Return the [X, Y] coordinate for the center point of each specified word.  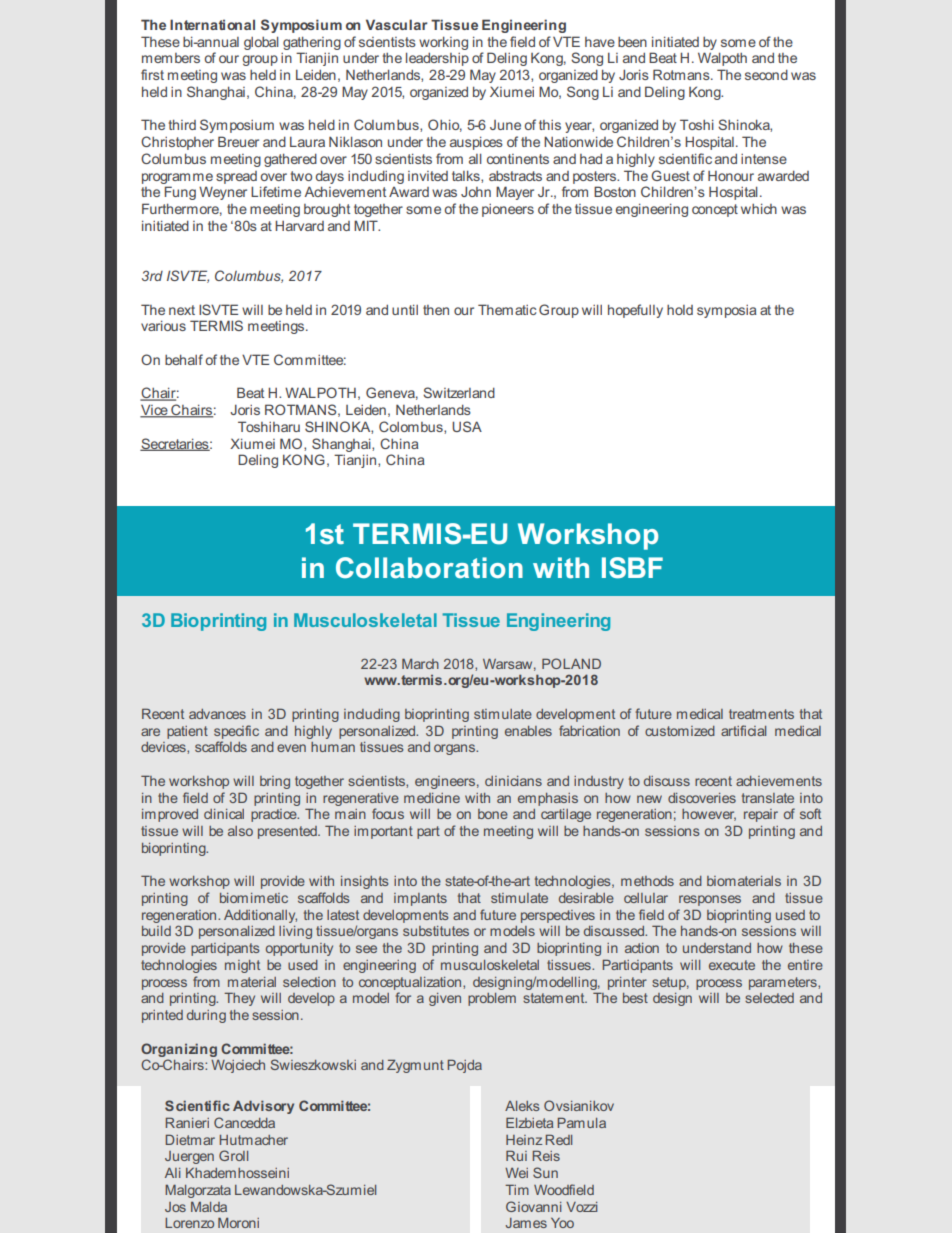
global [261, 43]
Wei [516, 1173]
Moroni [238, 1222]
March [420, 663]
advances [217, 714]
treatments [761, 714]
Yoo [562, 1223]
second [766, 74]
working [443, 43]
